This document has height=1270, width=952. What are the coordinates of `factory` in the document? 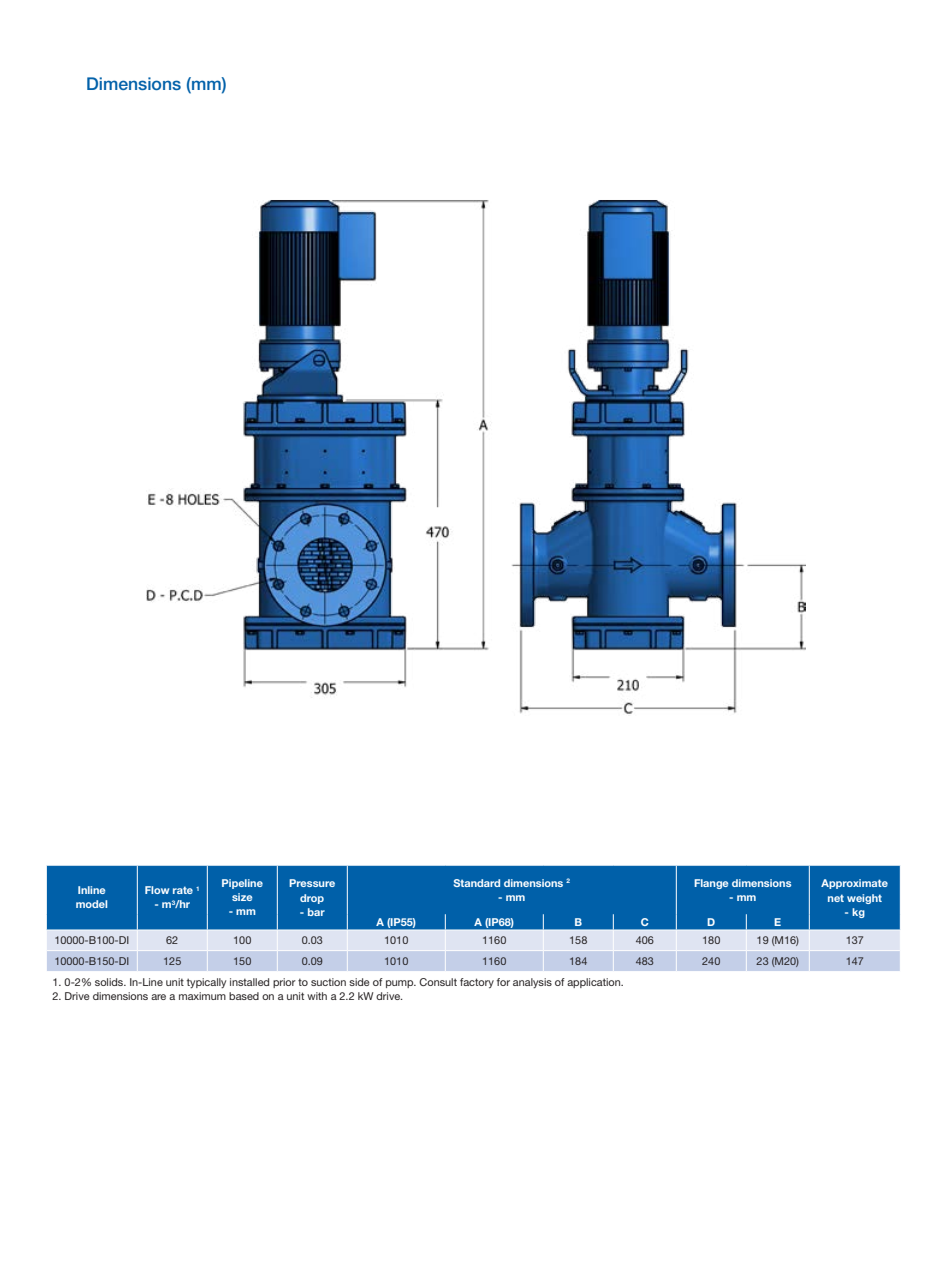 It's located at (477, 983).
